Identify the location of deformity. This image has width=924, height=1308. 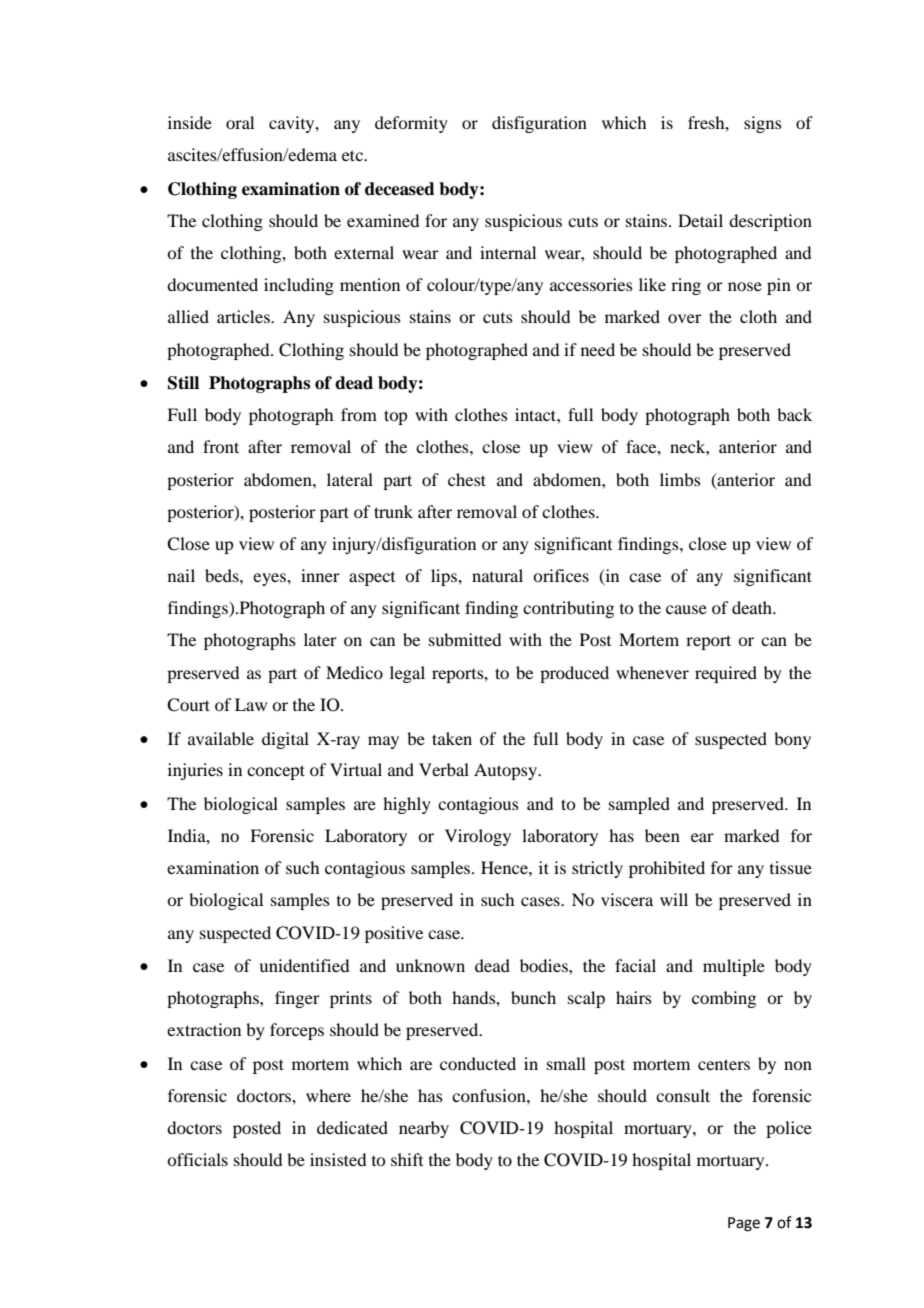
(411, 124).
